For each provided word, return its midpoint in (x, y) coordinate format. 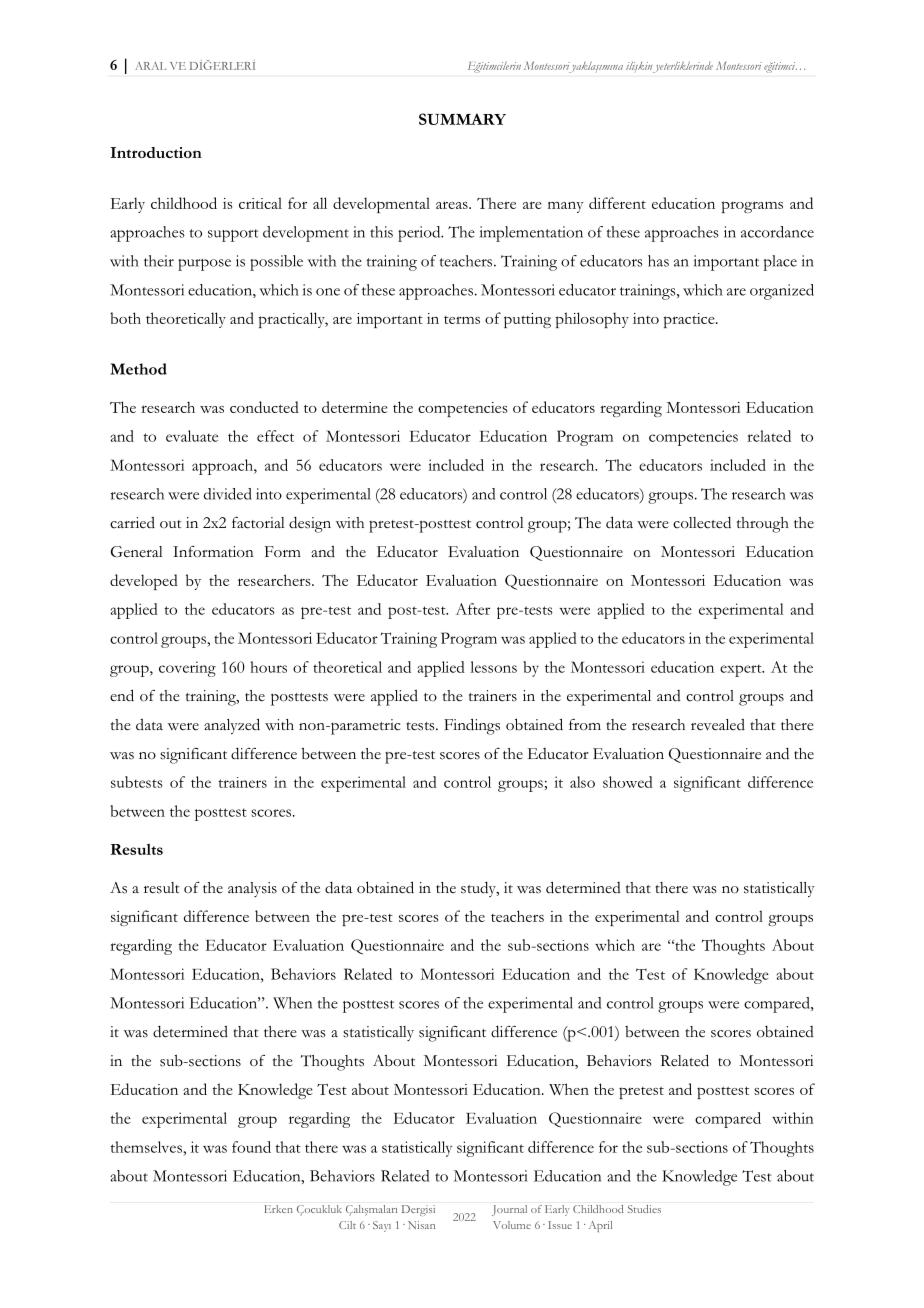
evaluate (192, 436)
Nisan (421, 1225)
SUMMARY (462, 119)
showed (628, 782)
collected (702, 522)
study (479, 889)
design (310, 524)
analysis (252, 889)
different (617, 203)
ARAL (150, 66)
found (251, 1147)
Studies (644, 1209)
